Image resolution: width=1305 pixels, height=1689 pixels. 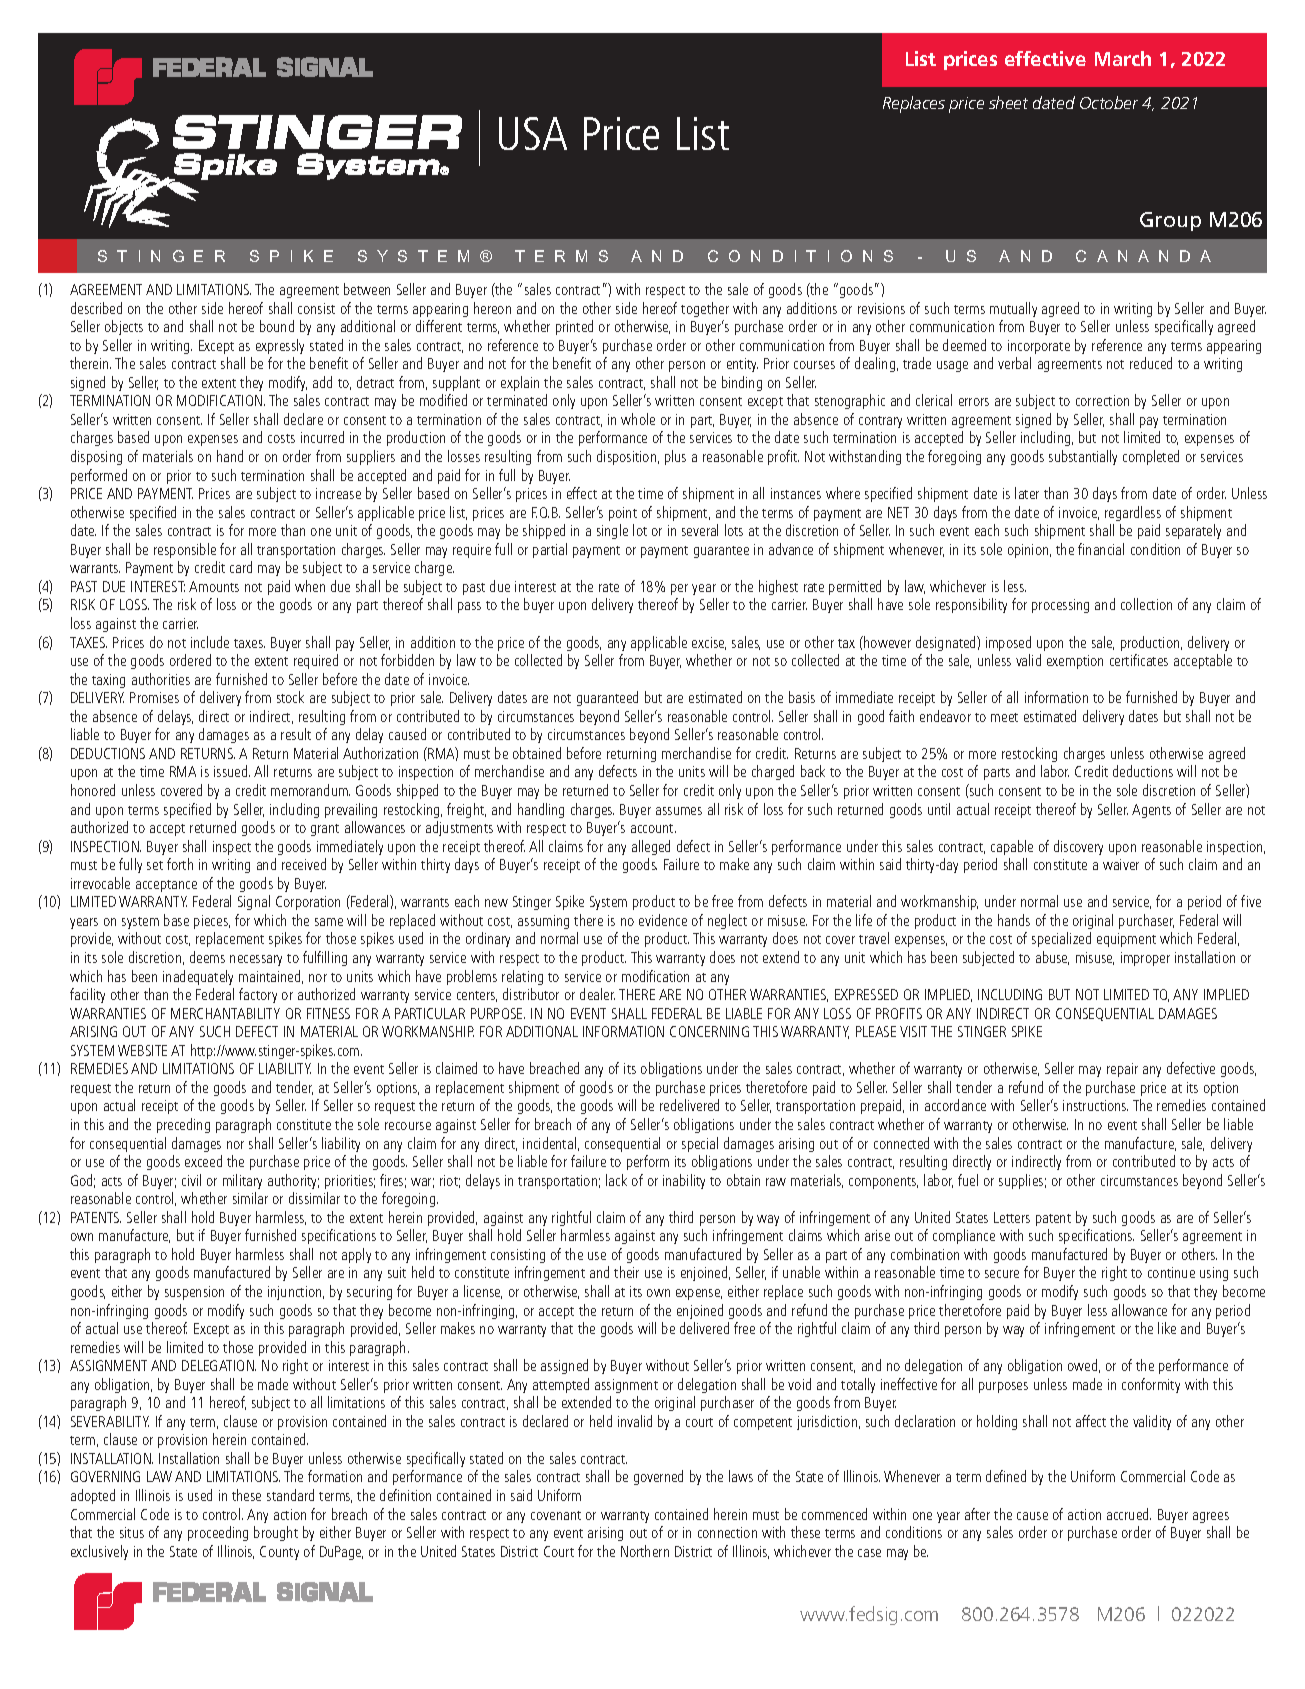 I want to click on CONCERNING, so click(x=709, y=1031).
